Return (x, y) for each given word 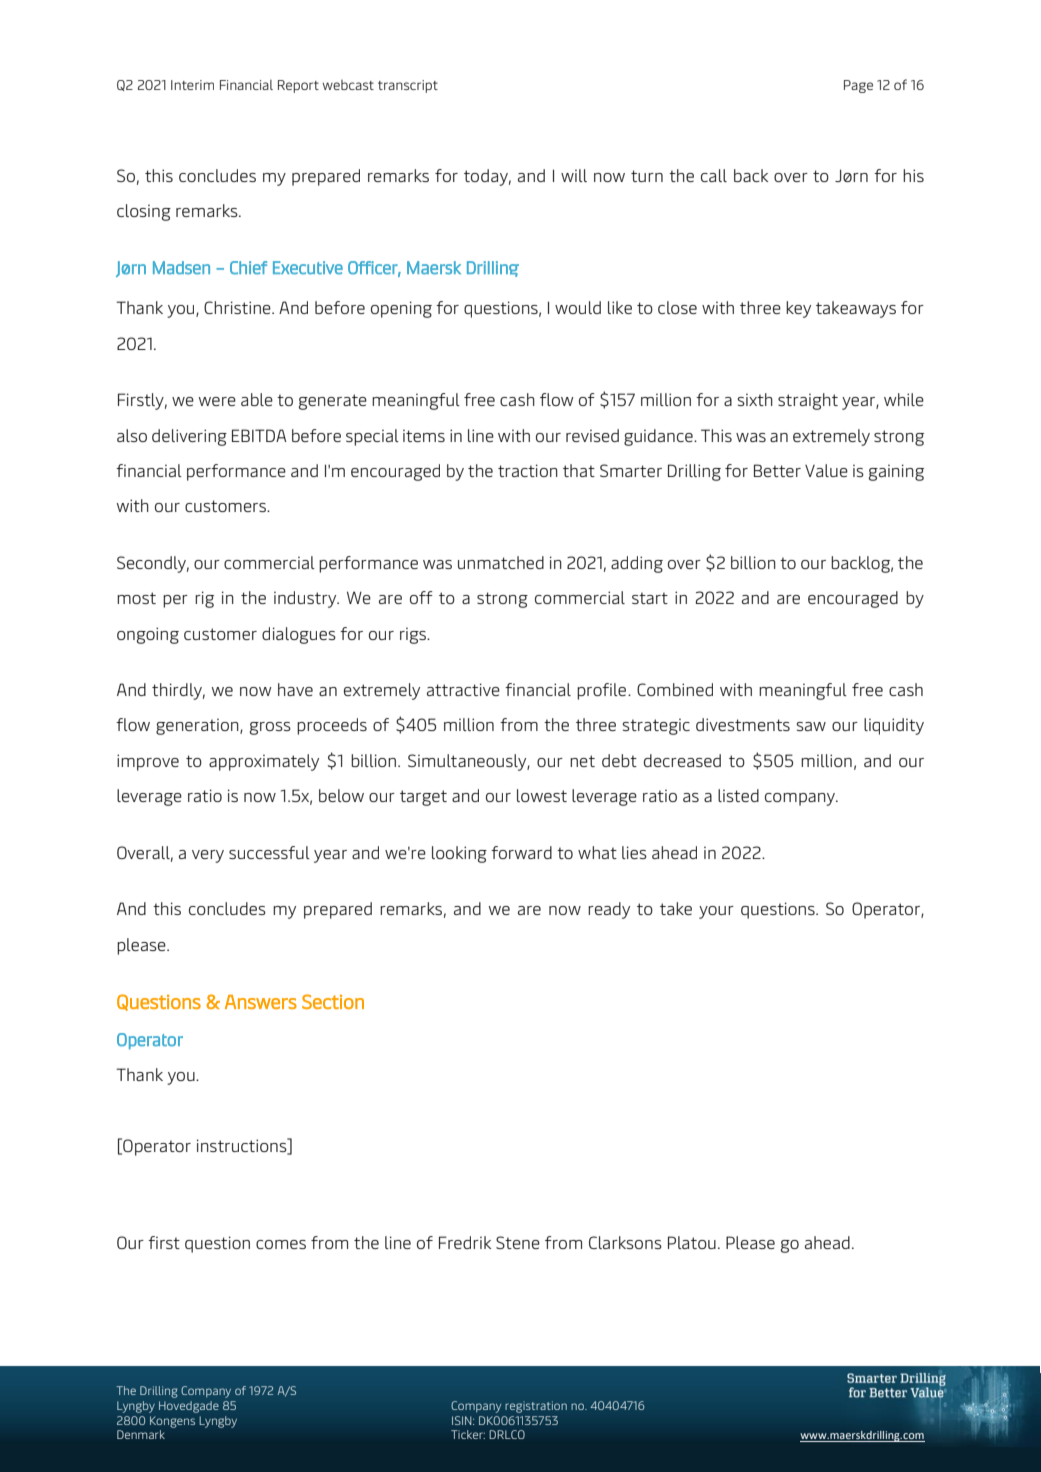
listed (738, 795)
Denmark (141, 1434)
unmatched (501, 562)
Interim (192, 85)
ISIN (463, 1420)
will (574, 175)
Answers (261, 1002)
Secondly (153, 564)
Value (826, 470)
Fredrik (465, 1242)
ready (609, 910)
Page (858, 86)
